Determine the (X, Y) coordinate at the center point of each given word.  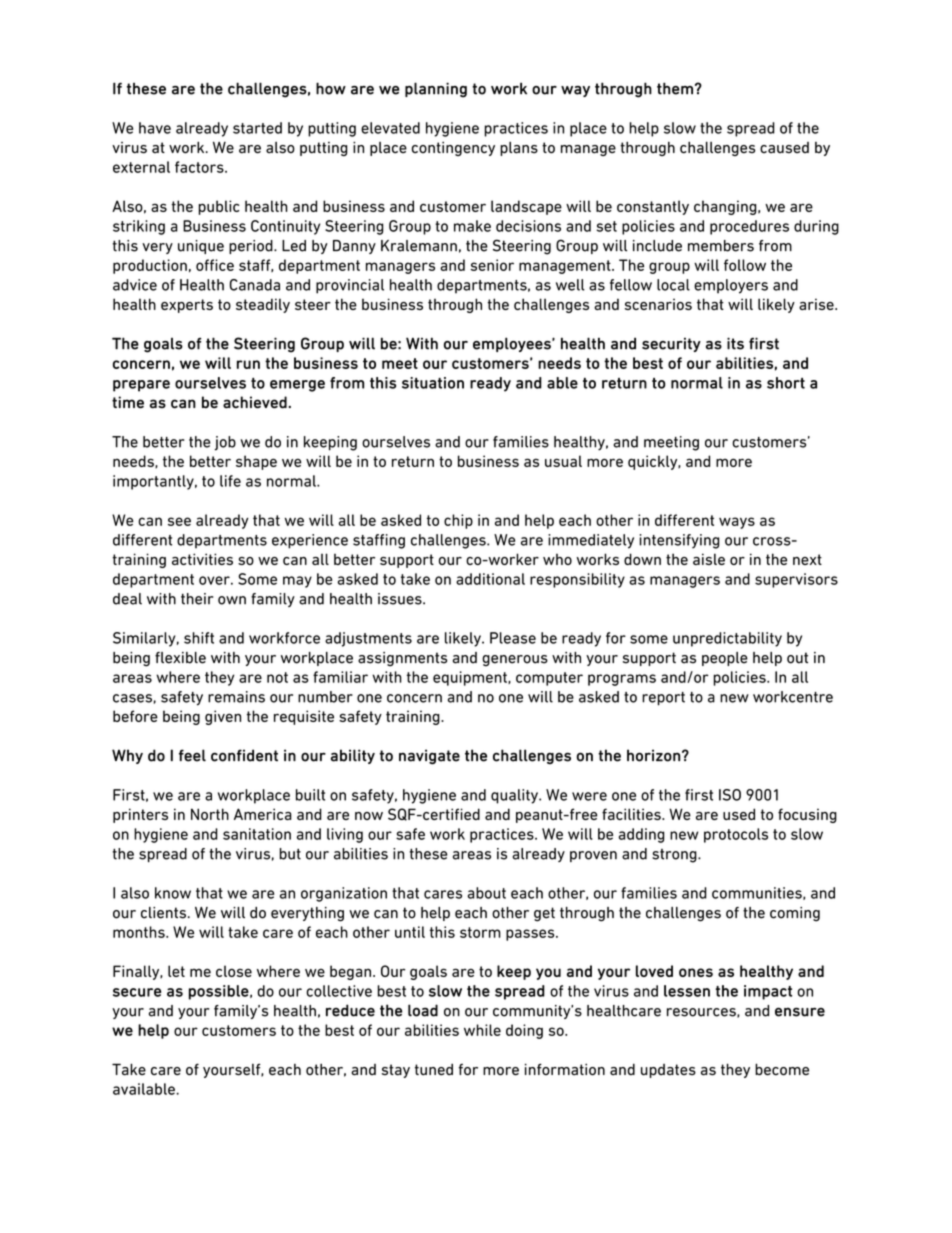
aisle (709, 559)
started (257, 128)
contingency (453, 149)
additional (490, 579)
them (675, 88)
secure (137, 992)
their (197, 599)
